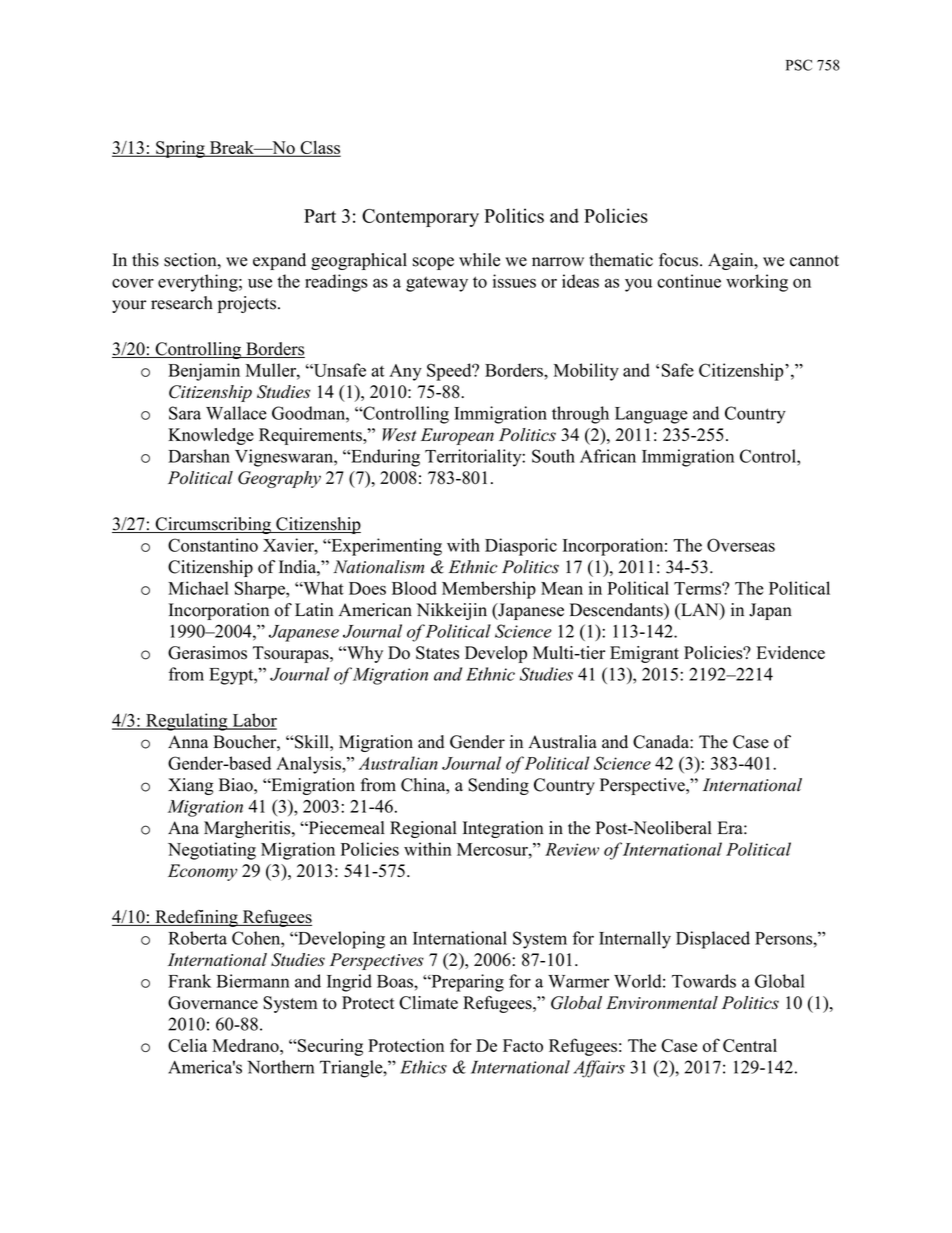  What do you see at coordinates (213, 545) in the screenshot?
I see `Constantino` at bounding box center [213, 545].
